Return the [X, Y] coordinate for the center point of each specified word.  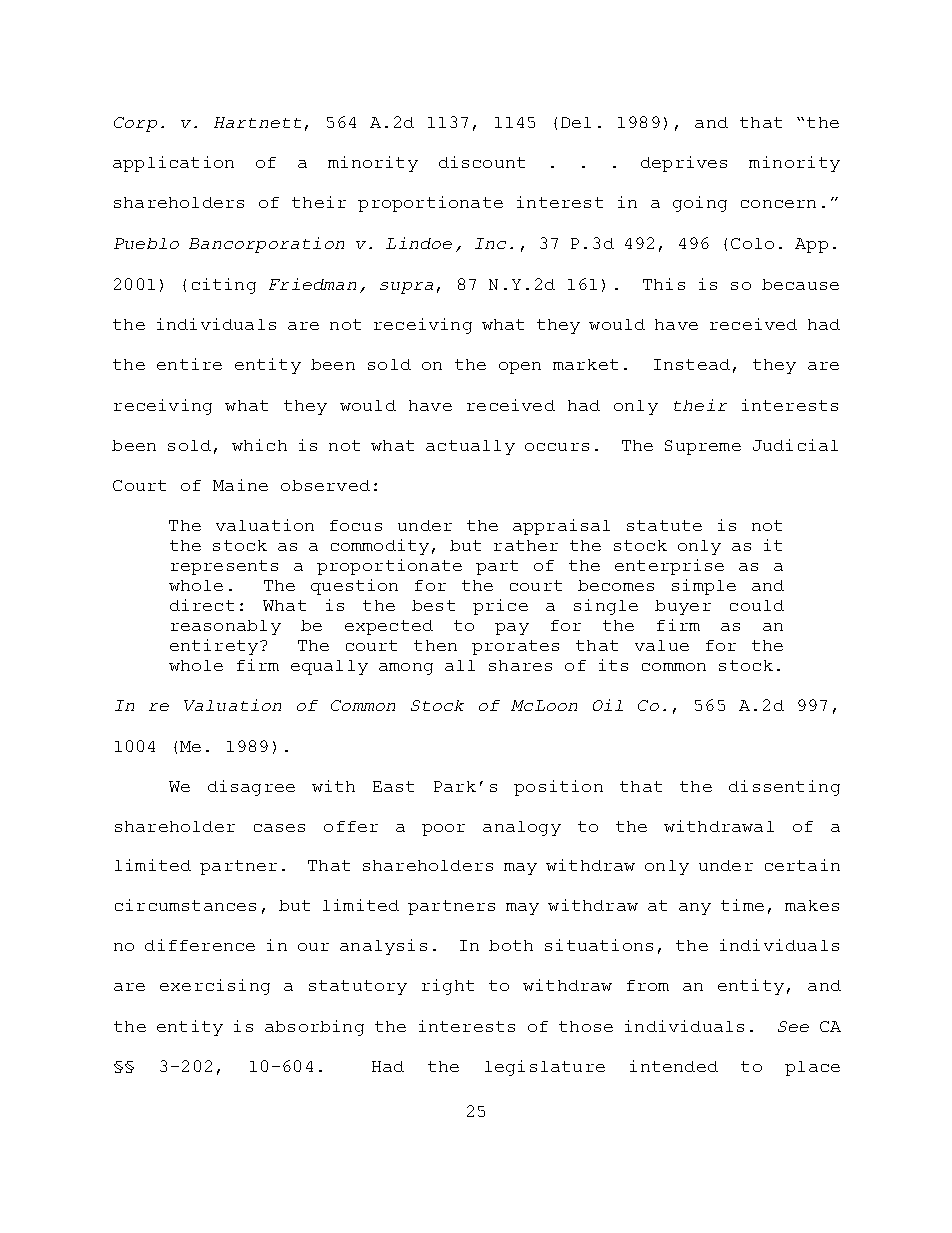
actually [470, 447]
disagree [251, 788]
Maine [240, 485]
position [558, 788]
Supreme [703, 447]
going [700, 204]
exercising [215, 987]
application [173, 164]
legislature [545, 1068]
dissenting [784, 788]
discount [482, 162]
